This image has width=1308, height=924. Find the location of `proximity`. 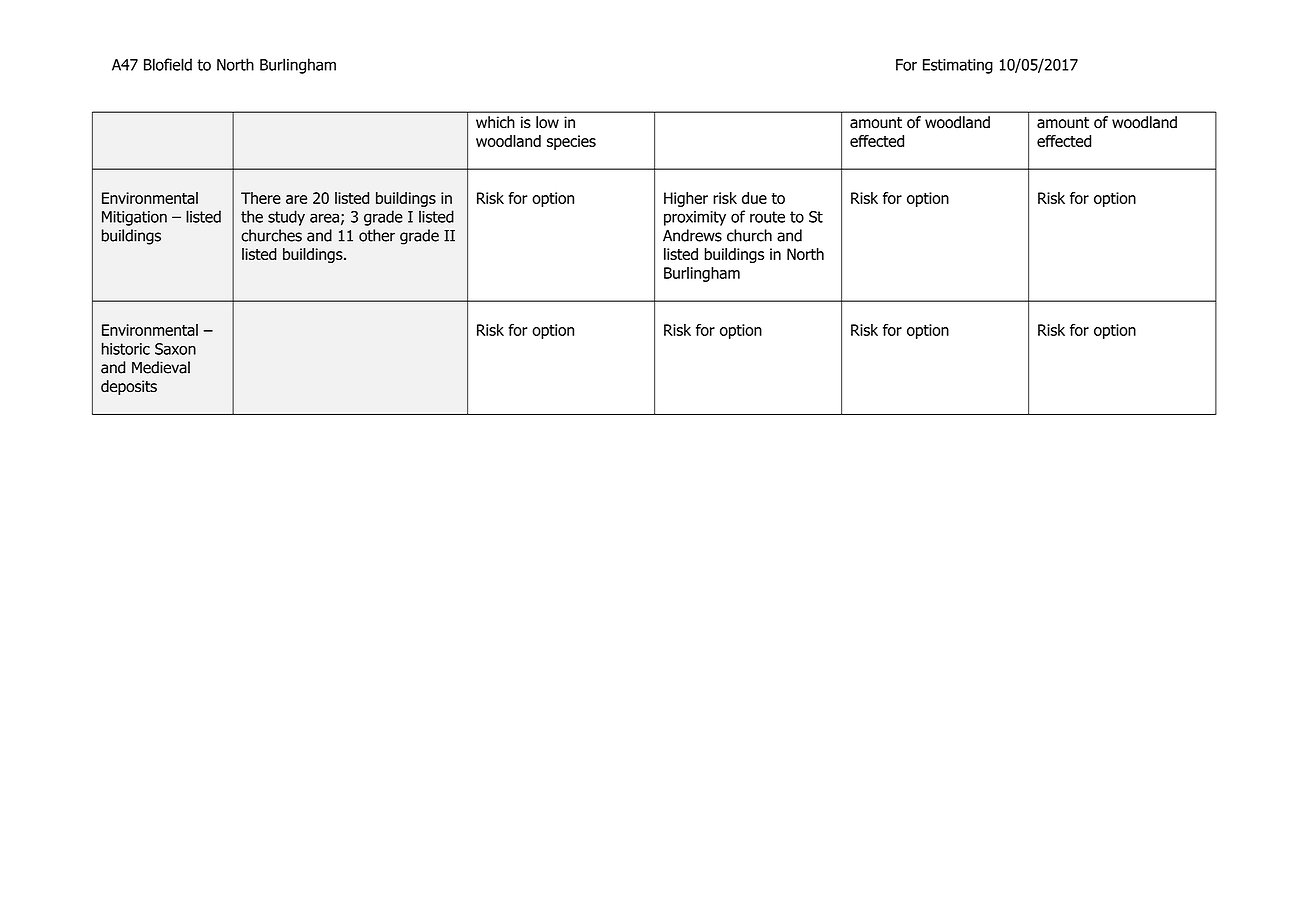

proximity is located at coordinates (695, 218).
